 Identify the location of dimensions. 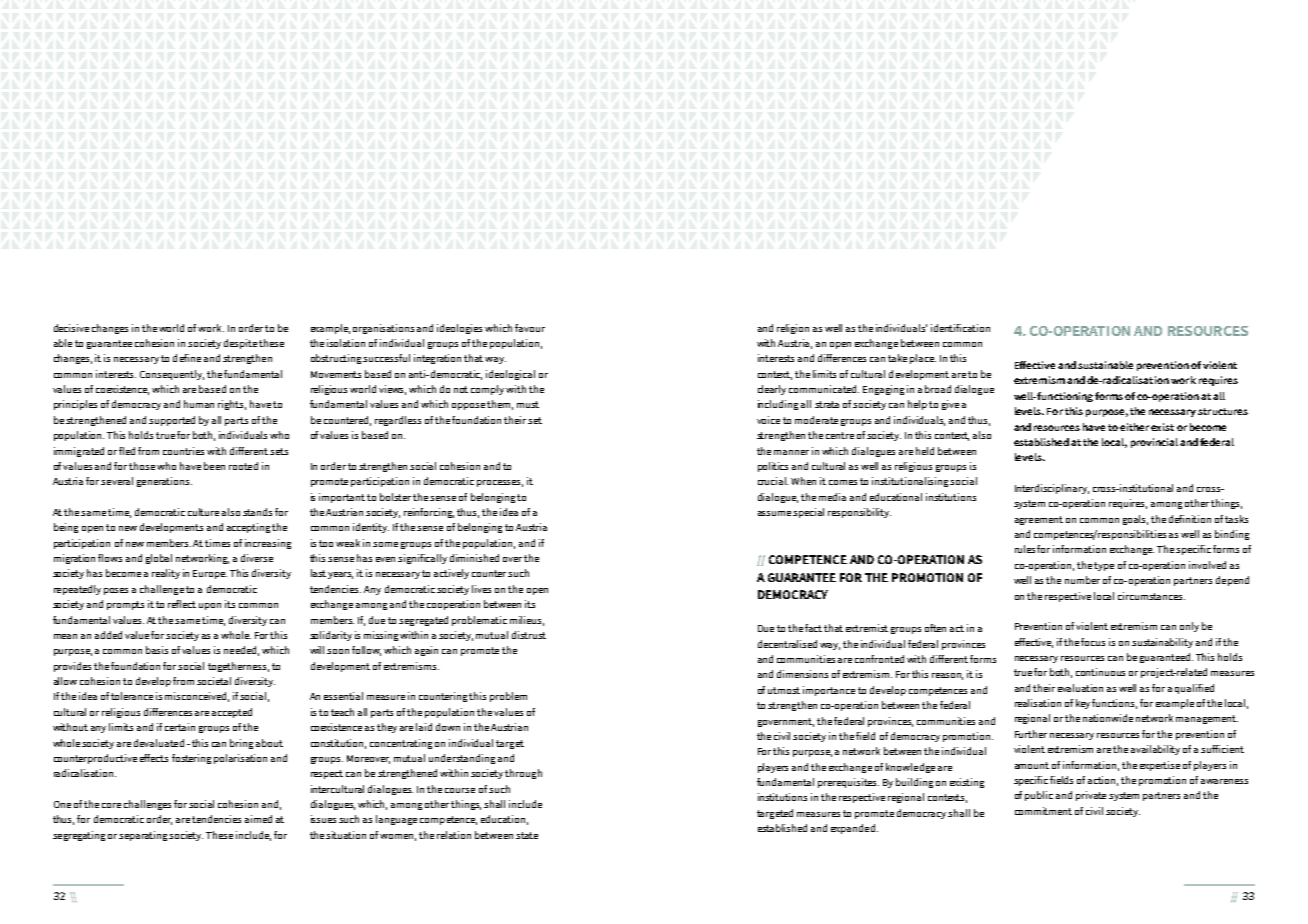
(802, 674).
